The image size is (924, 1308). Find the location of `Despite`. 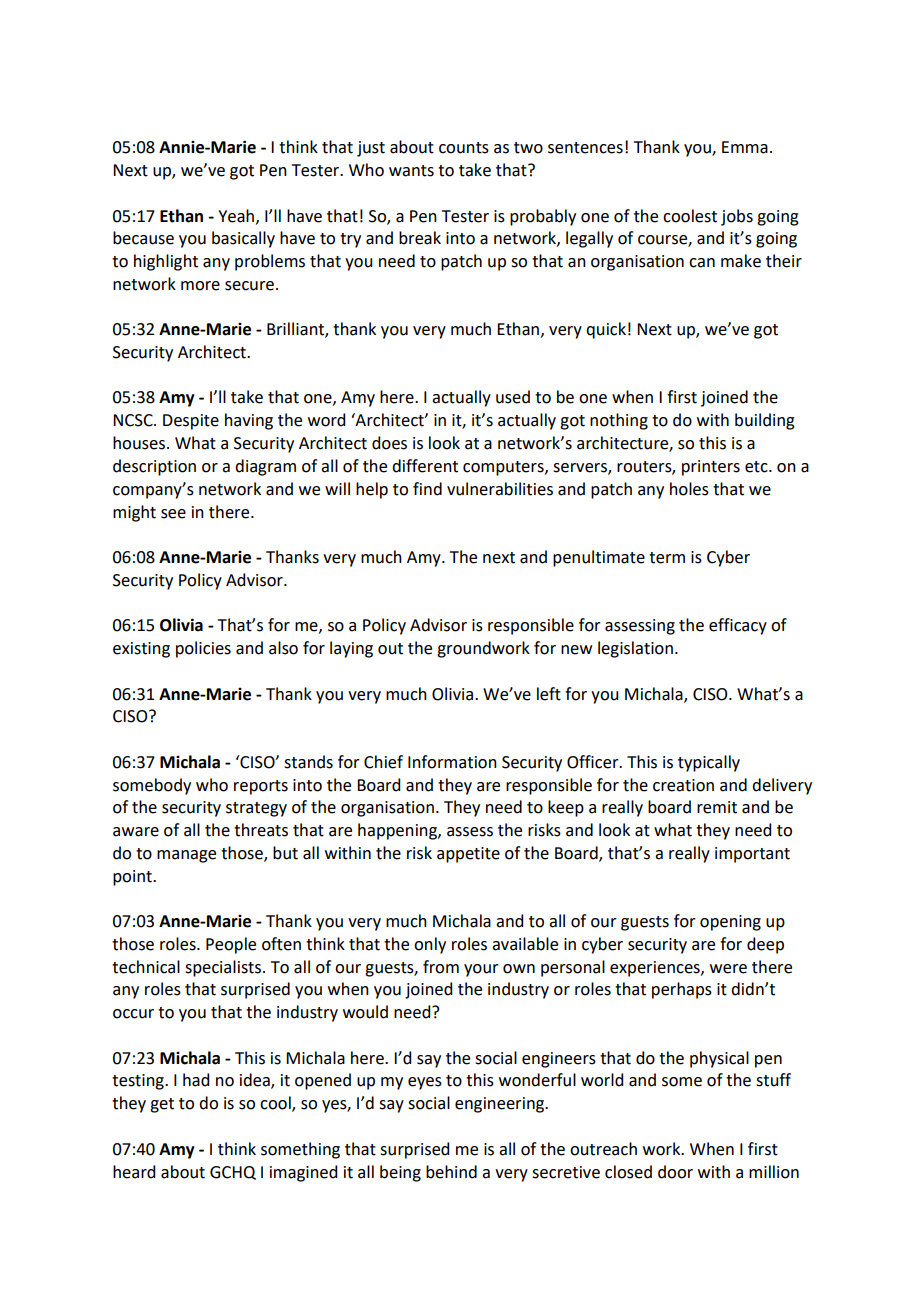

Despite is located at coordinates (191, 422).
